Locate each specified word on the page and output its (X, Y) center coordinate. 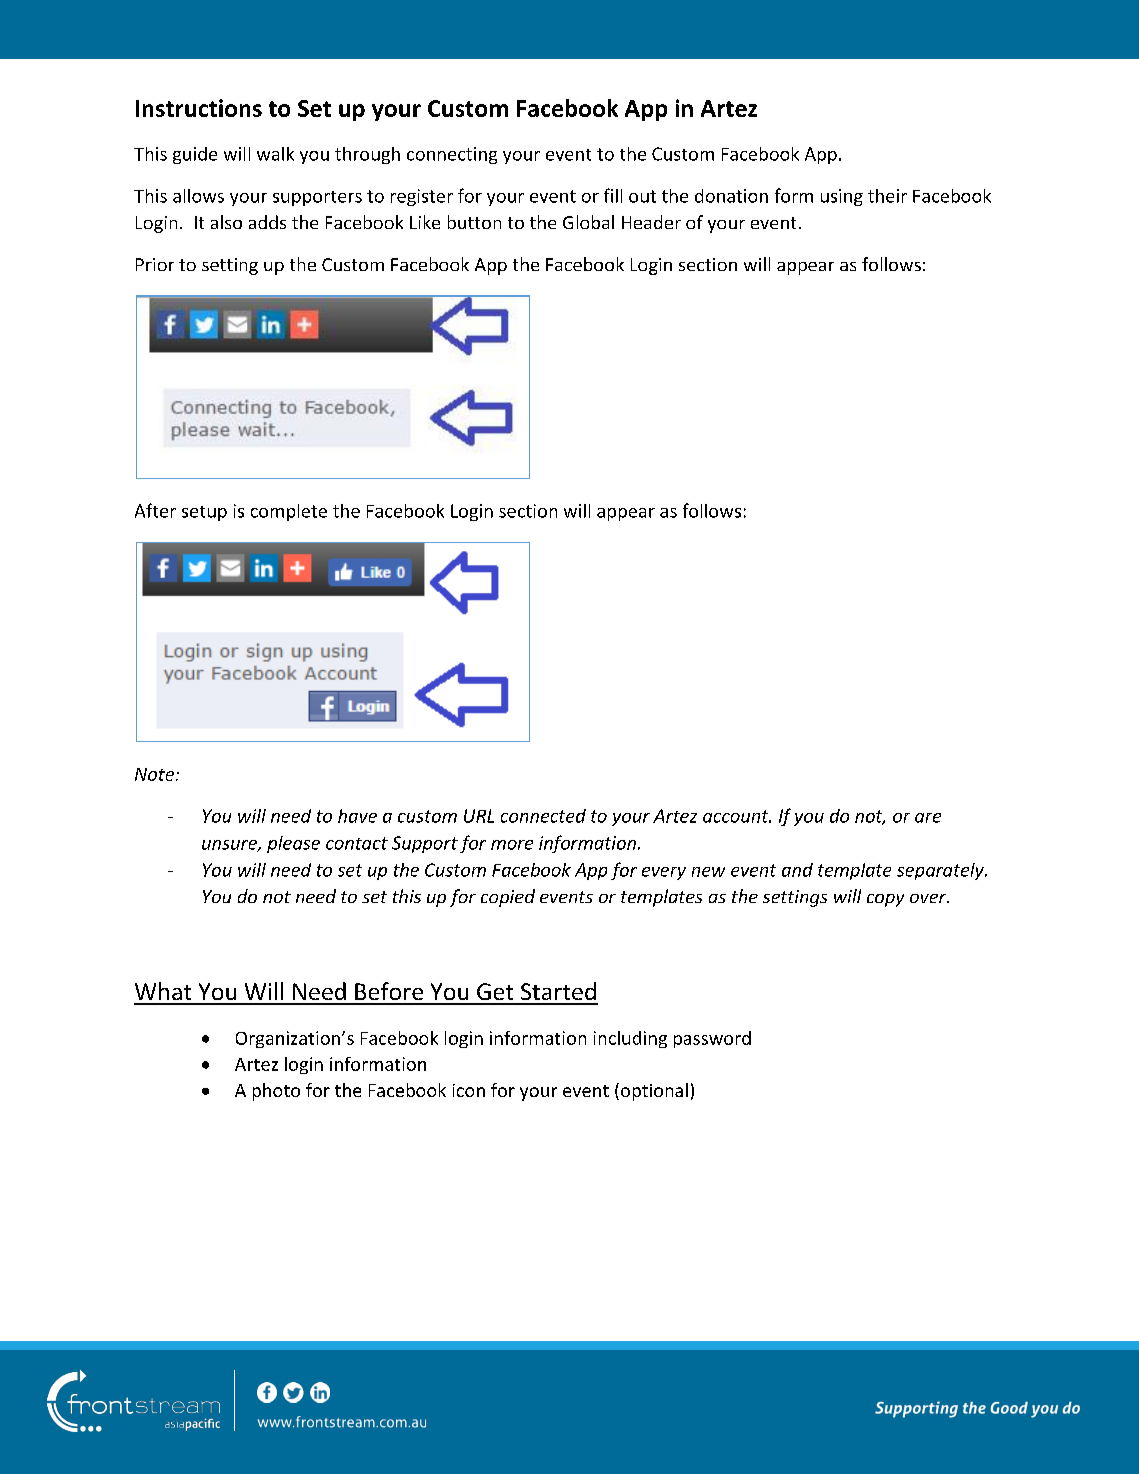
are (928, 818)
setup (204, 513)
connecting (452, 155)
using (842, 197)
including (630, 1039)
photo (276, 1092)
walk (275, 154)
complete (289, 512)
